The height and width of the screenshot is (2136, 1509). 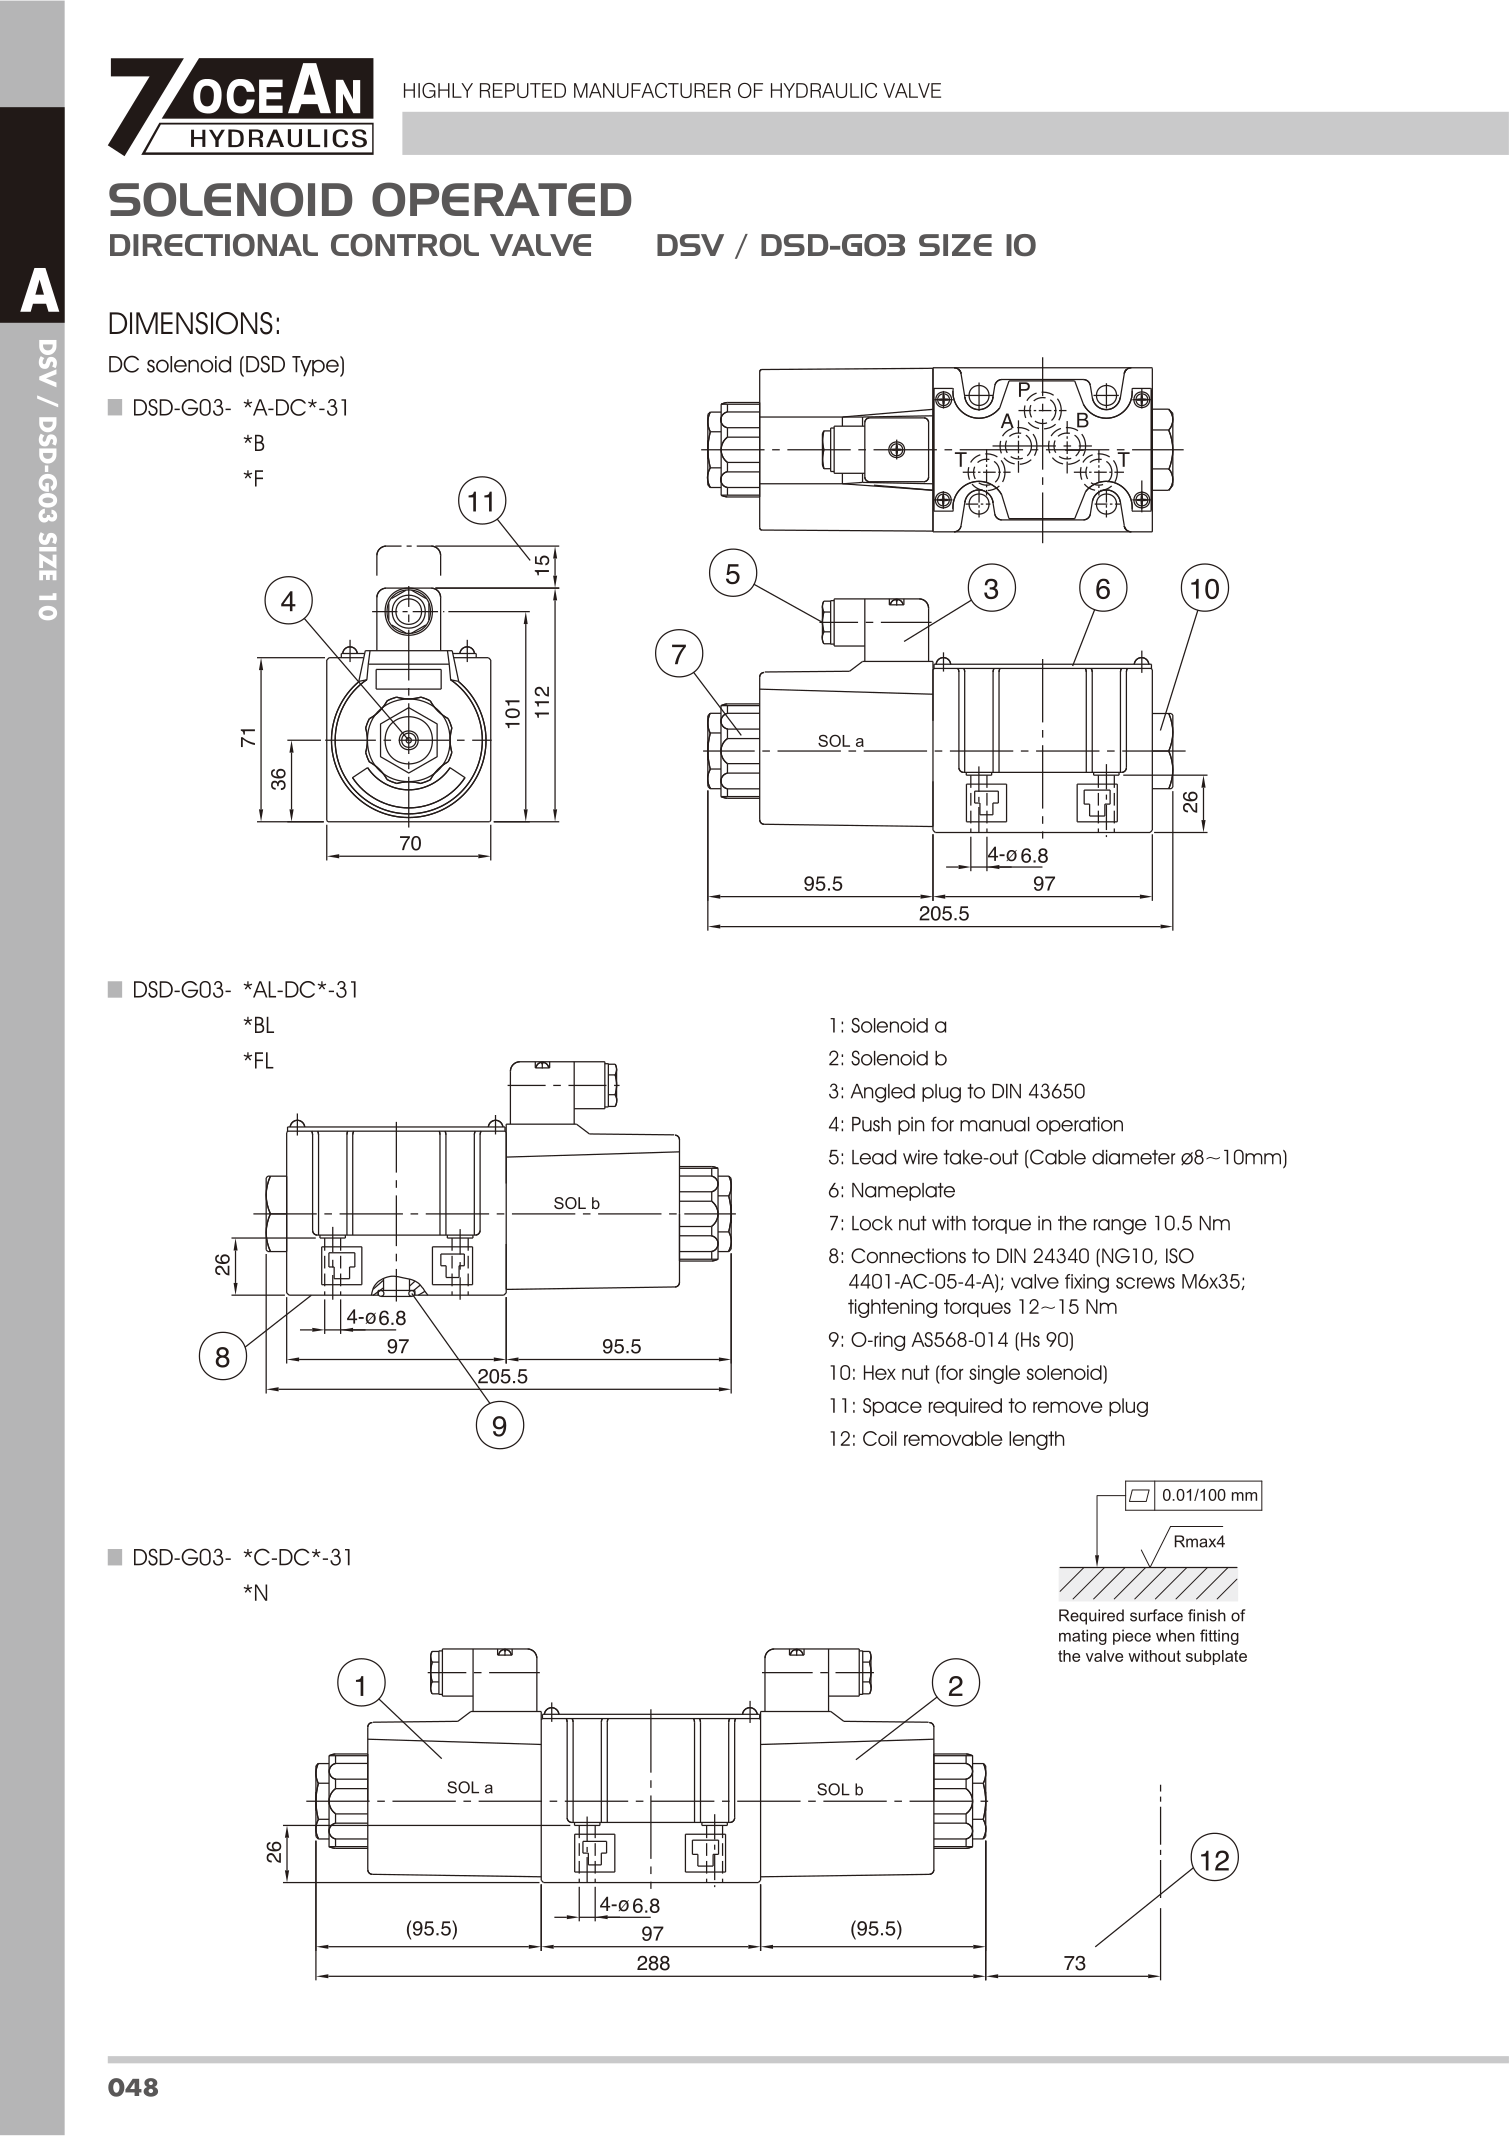 What do you see at coordinates (1083, 1637) in the screenshot?
I see `mating` at bounding box center [1083, 1637].
